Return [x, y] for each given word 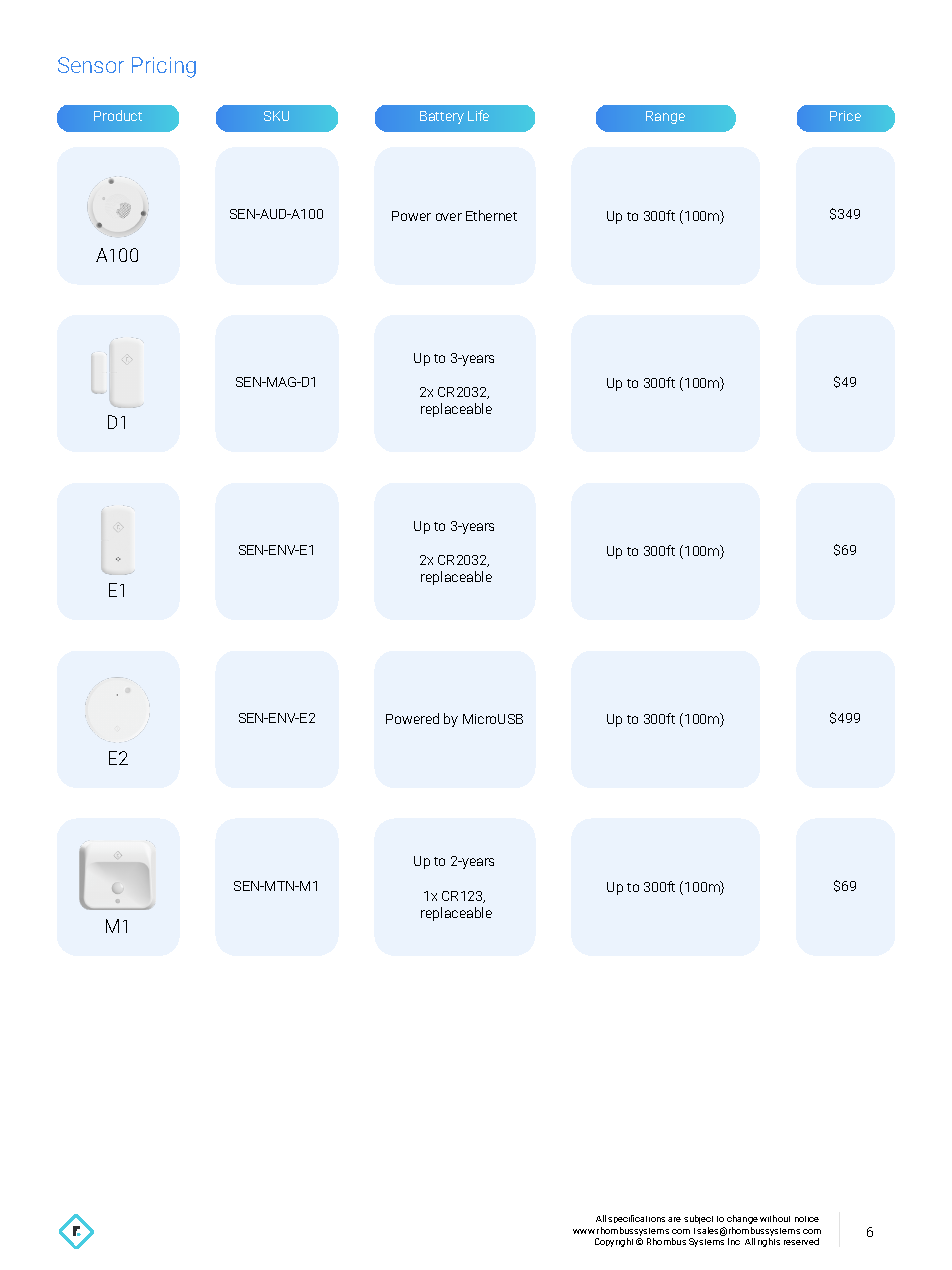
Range [665, 117]
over [449, 217]
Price [845, 116]
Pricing [164, 67]
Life [478, 115]
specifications [636, 1219]
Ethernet [491, 215]
